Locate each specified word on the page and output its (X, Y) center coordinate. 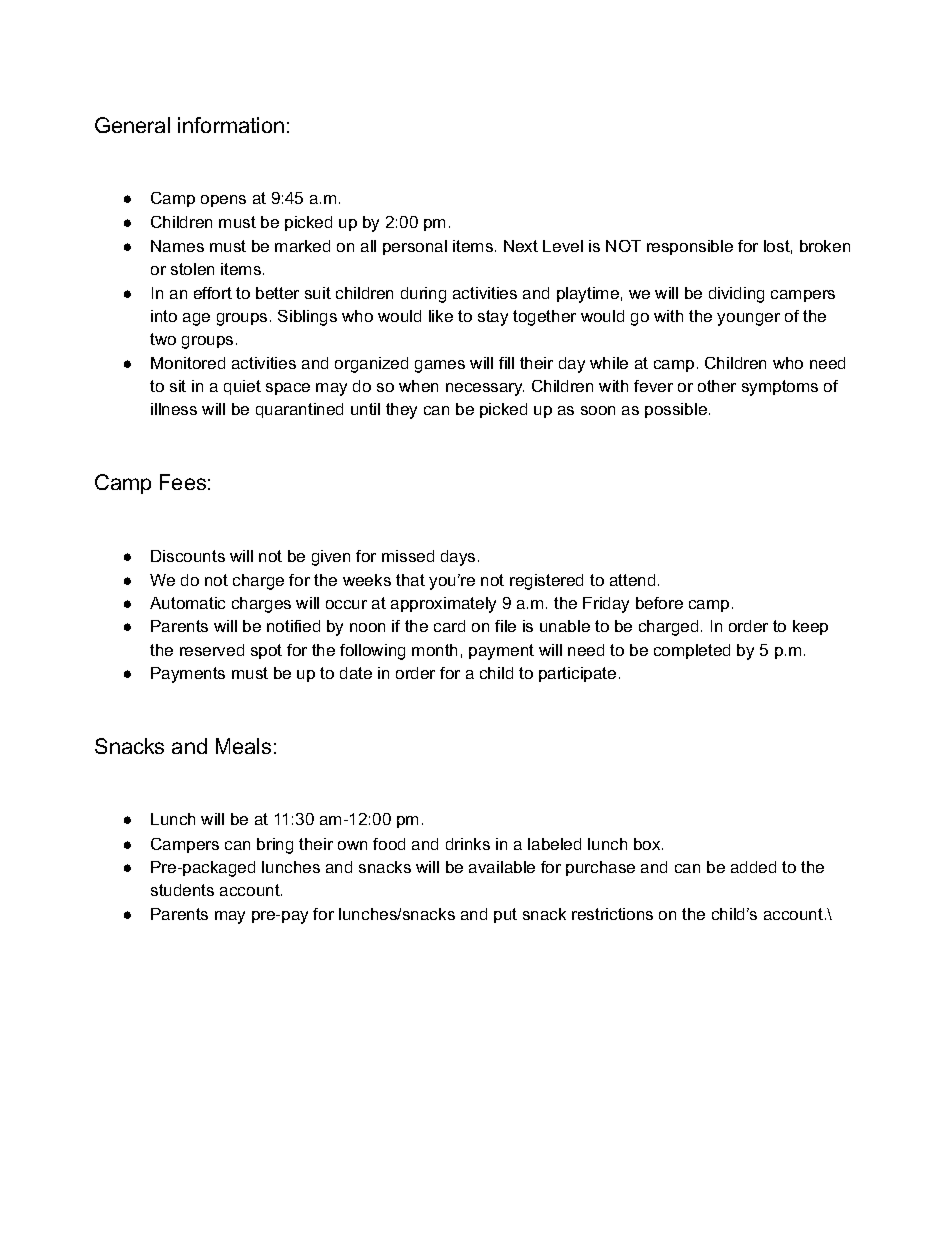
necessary (485, 389)
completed (692, 651)
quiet (242, 387)
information (231, 125)
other (717, 386)
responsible (690, 247)
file (505, 626)
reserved (212, 650)
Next (521, 246)
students (182, 890)
